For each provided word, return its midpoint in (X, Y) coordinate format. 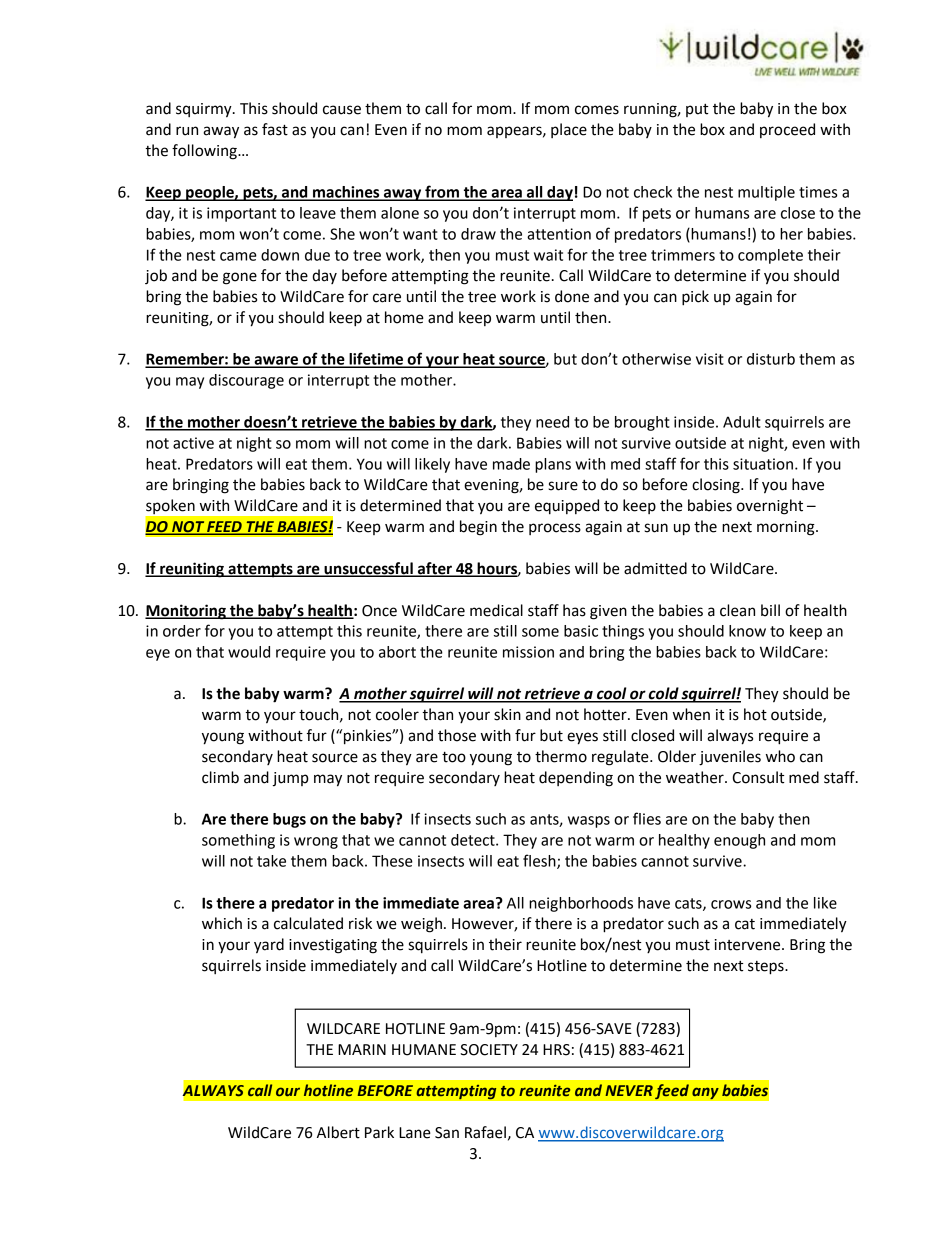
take (271, 861)
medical (496, 610)
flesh (540, 861)
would (249, 652)
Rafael (485, 1132)
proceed (787, 130)
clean (737, 610)
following (205, 152)
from (442, 192)
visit (710, 359)
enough (739, 841)
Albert (338, 1132)
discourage (246, 381)
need (552, 422)
